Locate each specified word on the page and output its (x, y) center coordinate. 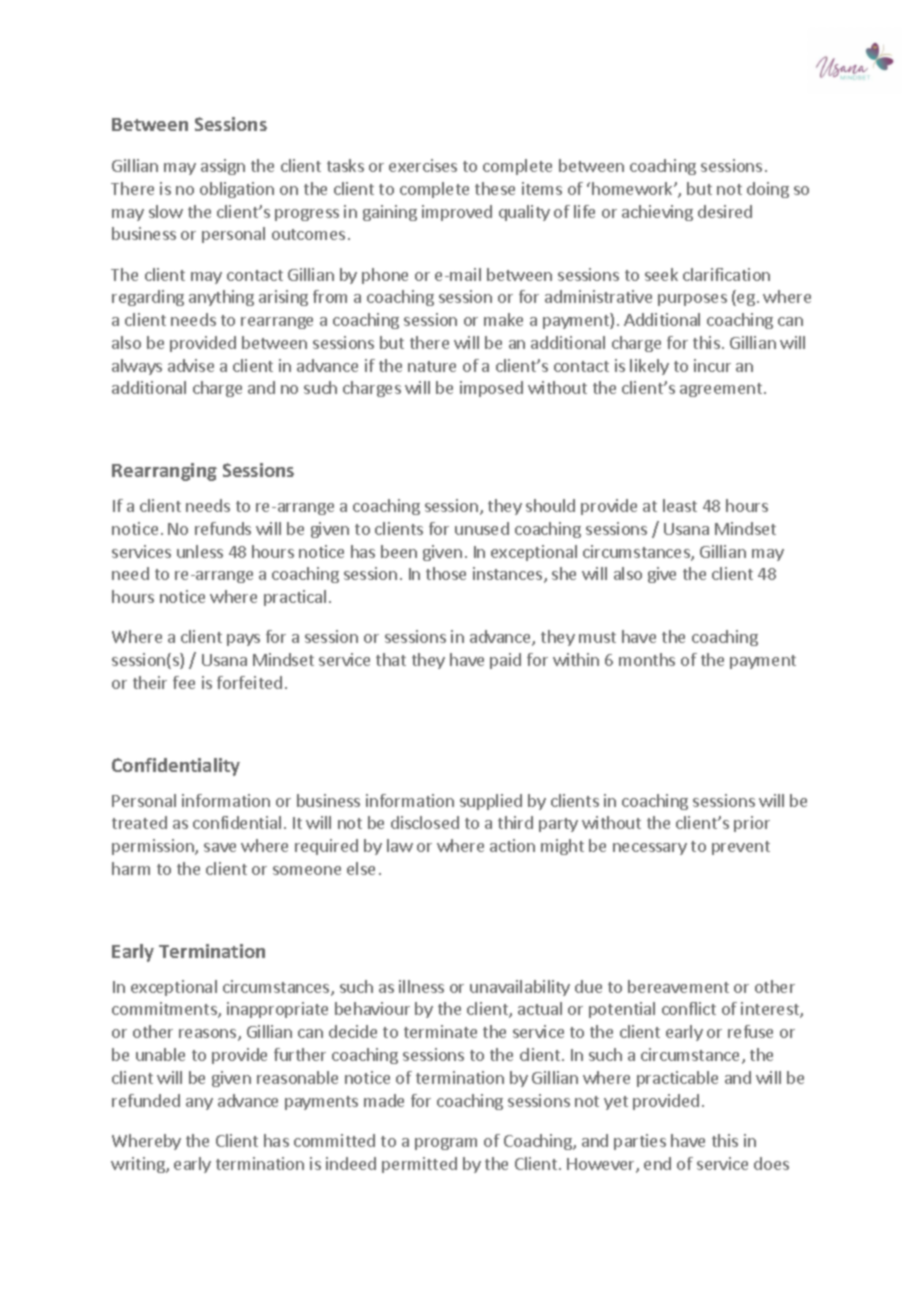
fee (184, 682)
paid (505, 661)
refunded (146, 1100)
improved (457, 213)
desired (725, 211)
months (647, 659)
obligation (237, 190)
